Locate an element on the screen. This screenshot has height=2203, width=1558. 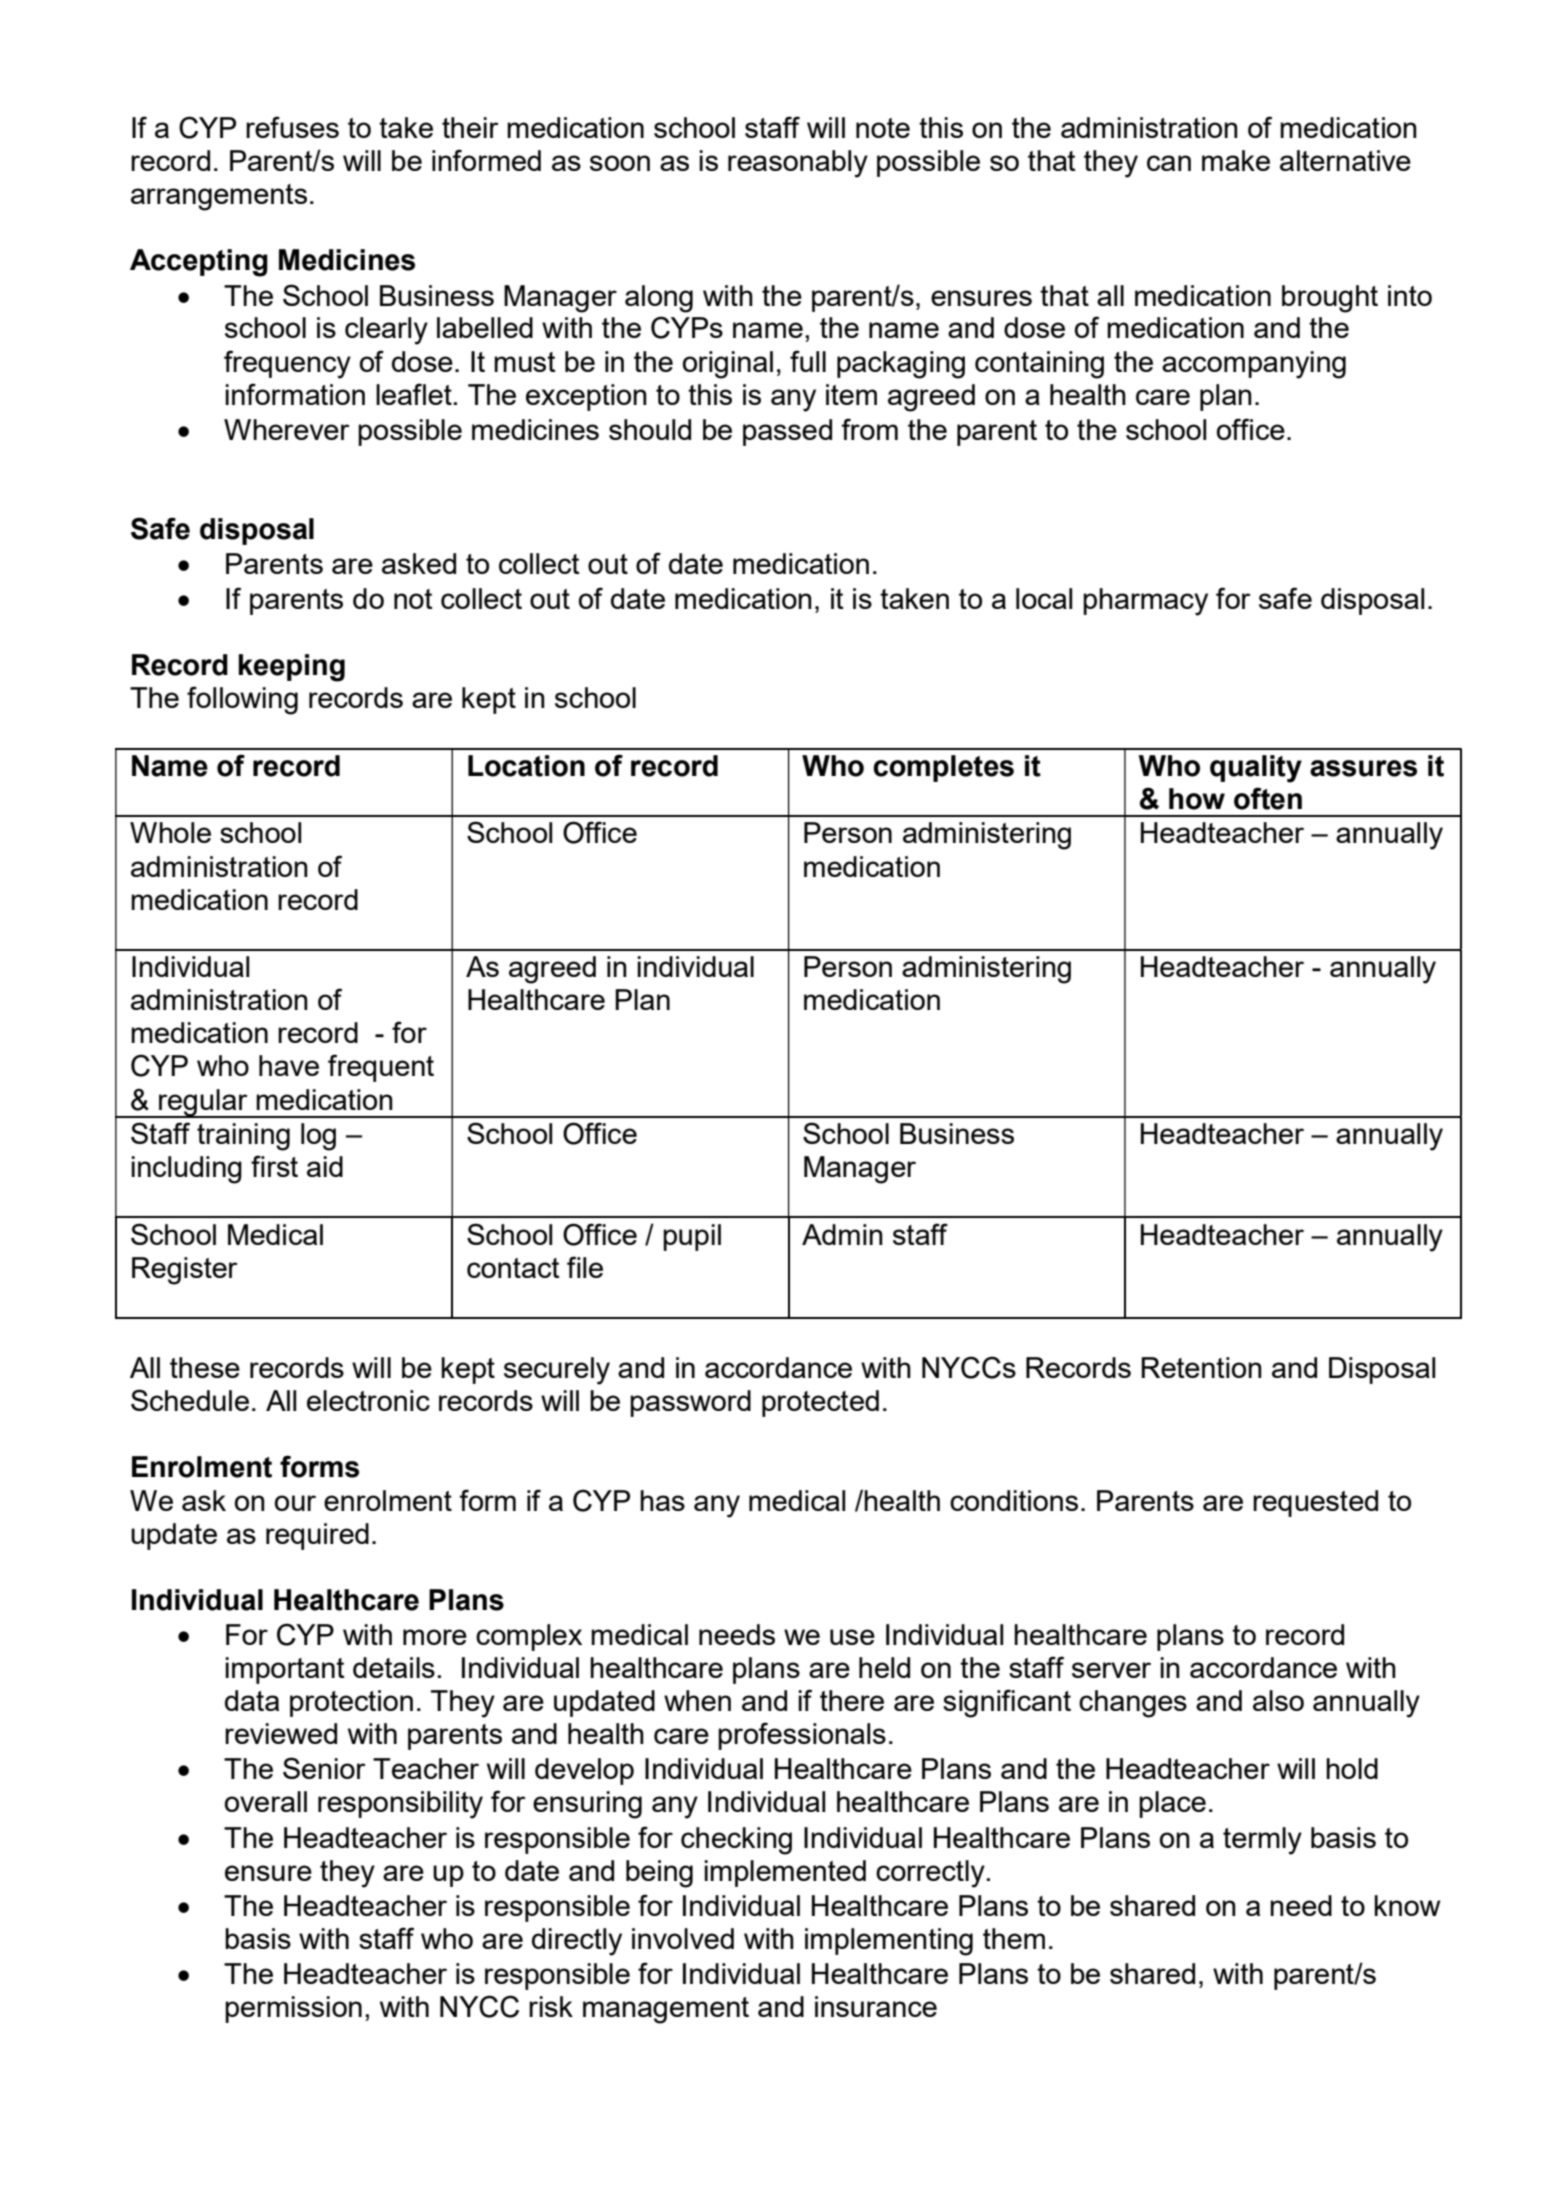
following is located at coordinates (242, 700).
